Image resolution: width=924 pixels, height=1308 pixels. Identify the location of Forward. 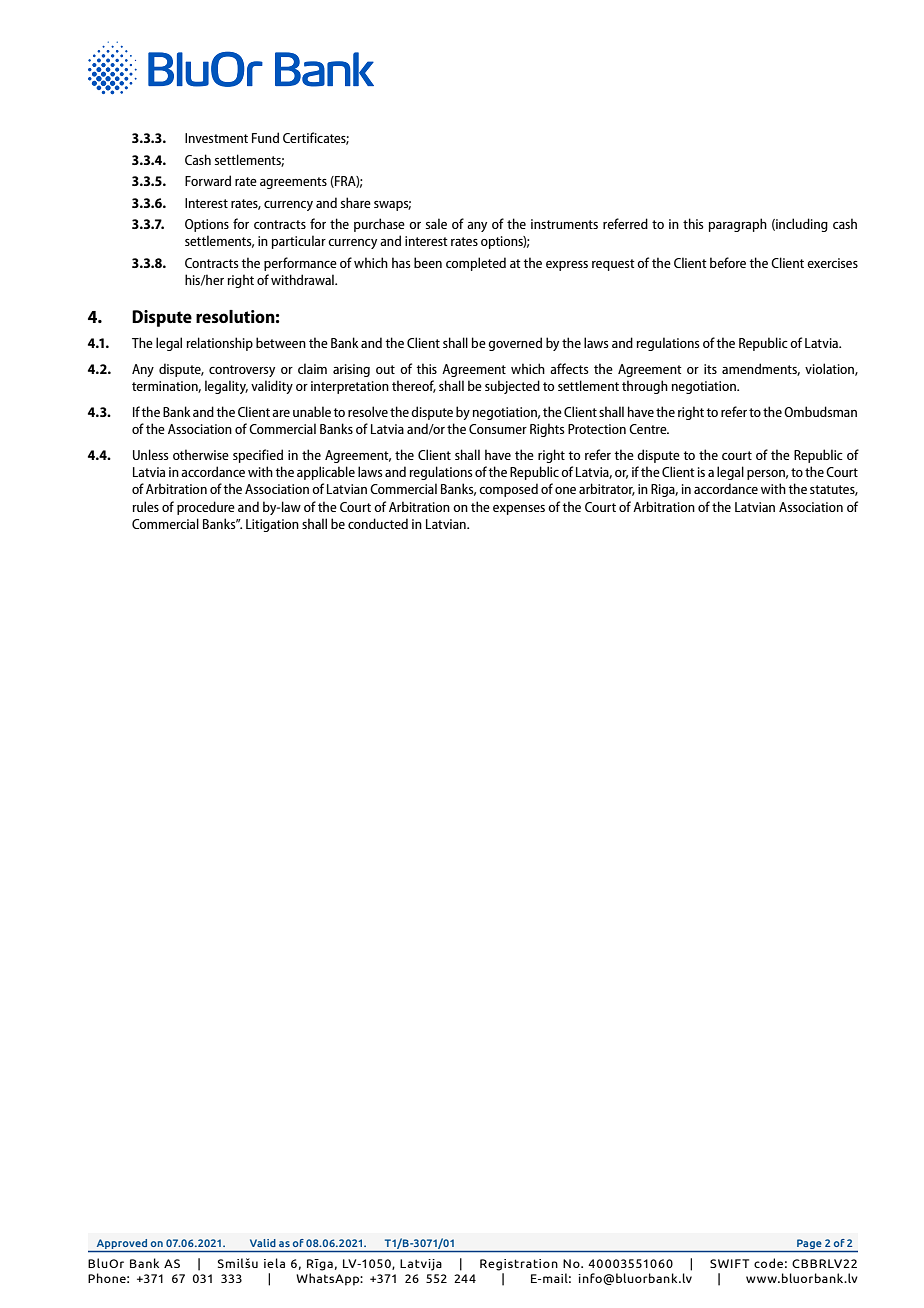
(208, 180).
